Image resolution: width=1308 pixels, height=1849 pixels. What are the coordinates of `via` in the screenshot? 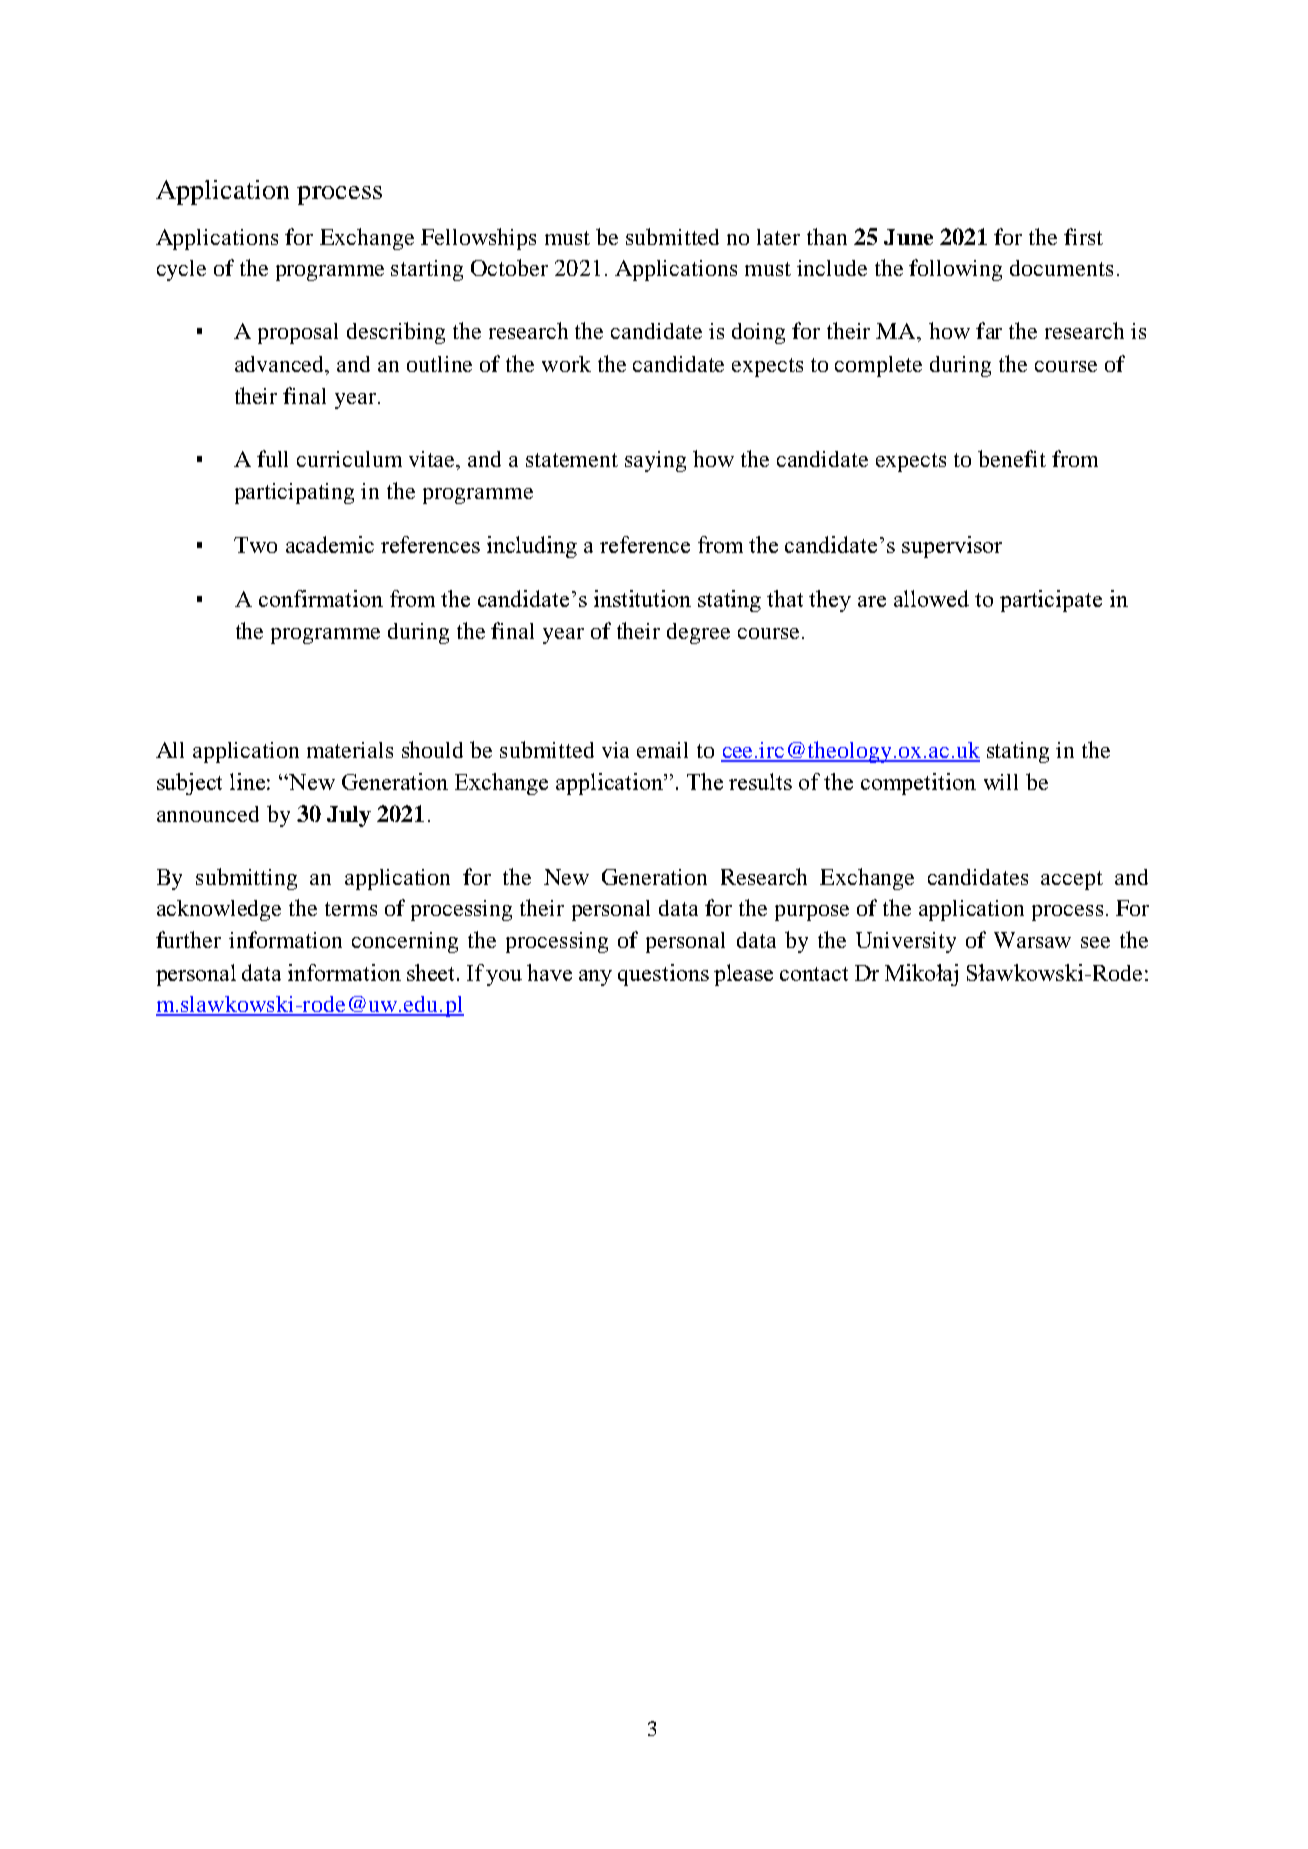 It's located at (615, 750).
